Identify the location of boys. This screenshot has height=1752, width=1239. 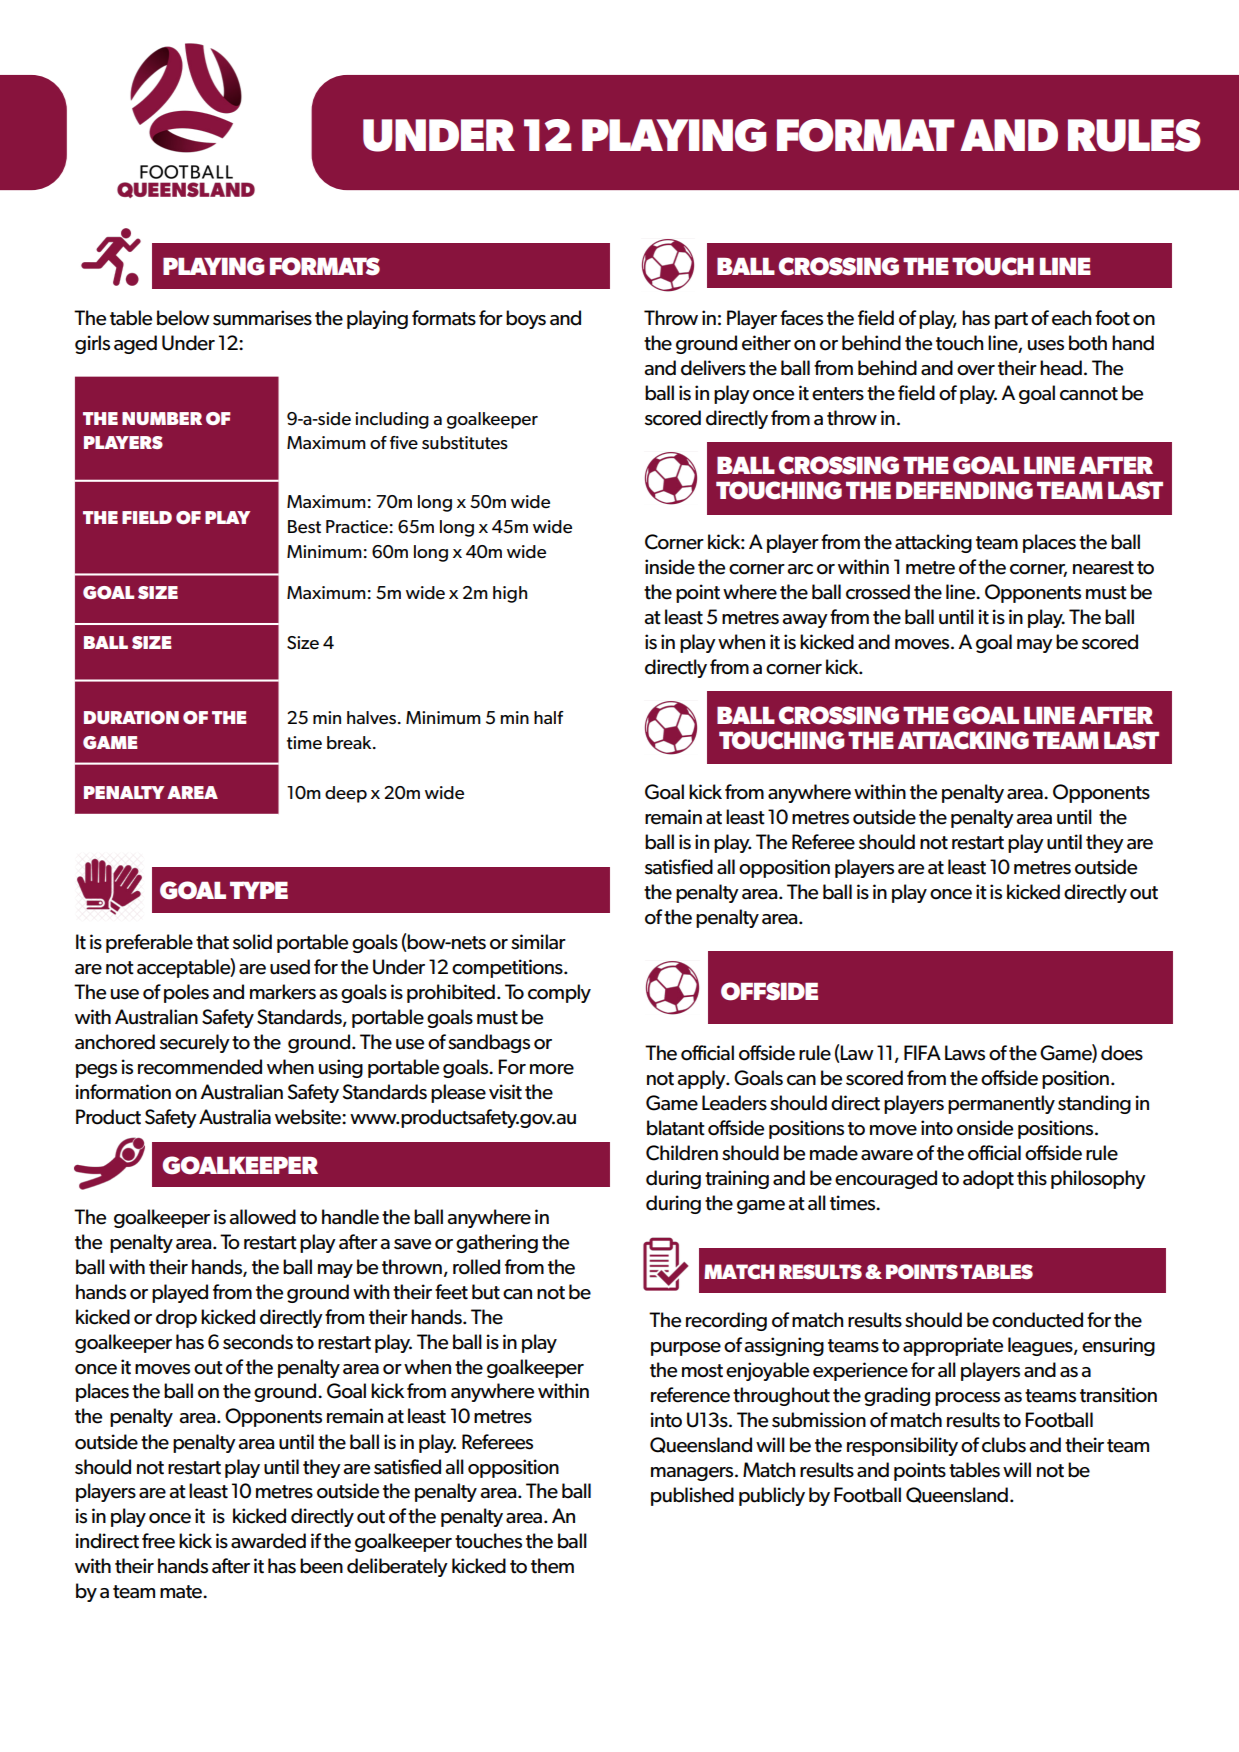
(526, 319).
